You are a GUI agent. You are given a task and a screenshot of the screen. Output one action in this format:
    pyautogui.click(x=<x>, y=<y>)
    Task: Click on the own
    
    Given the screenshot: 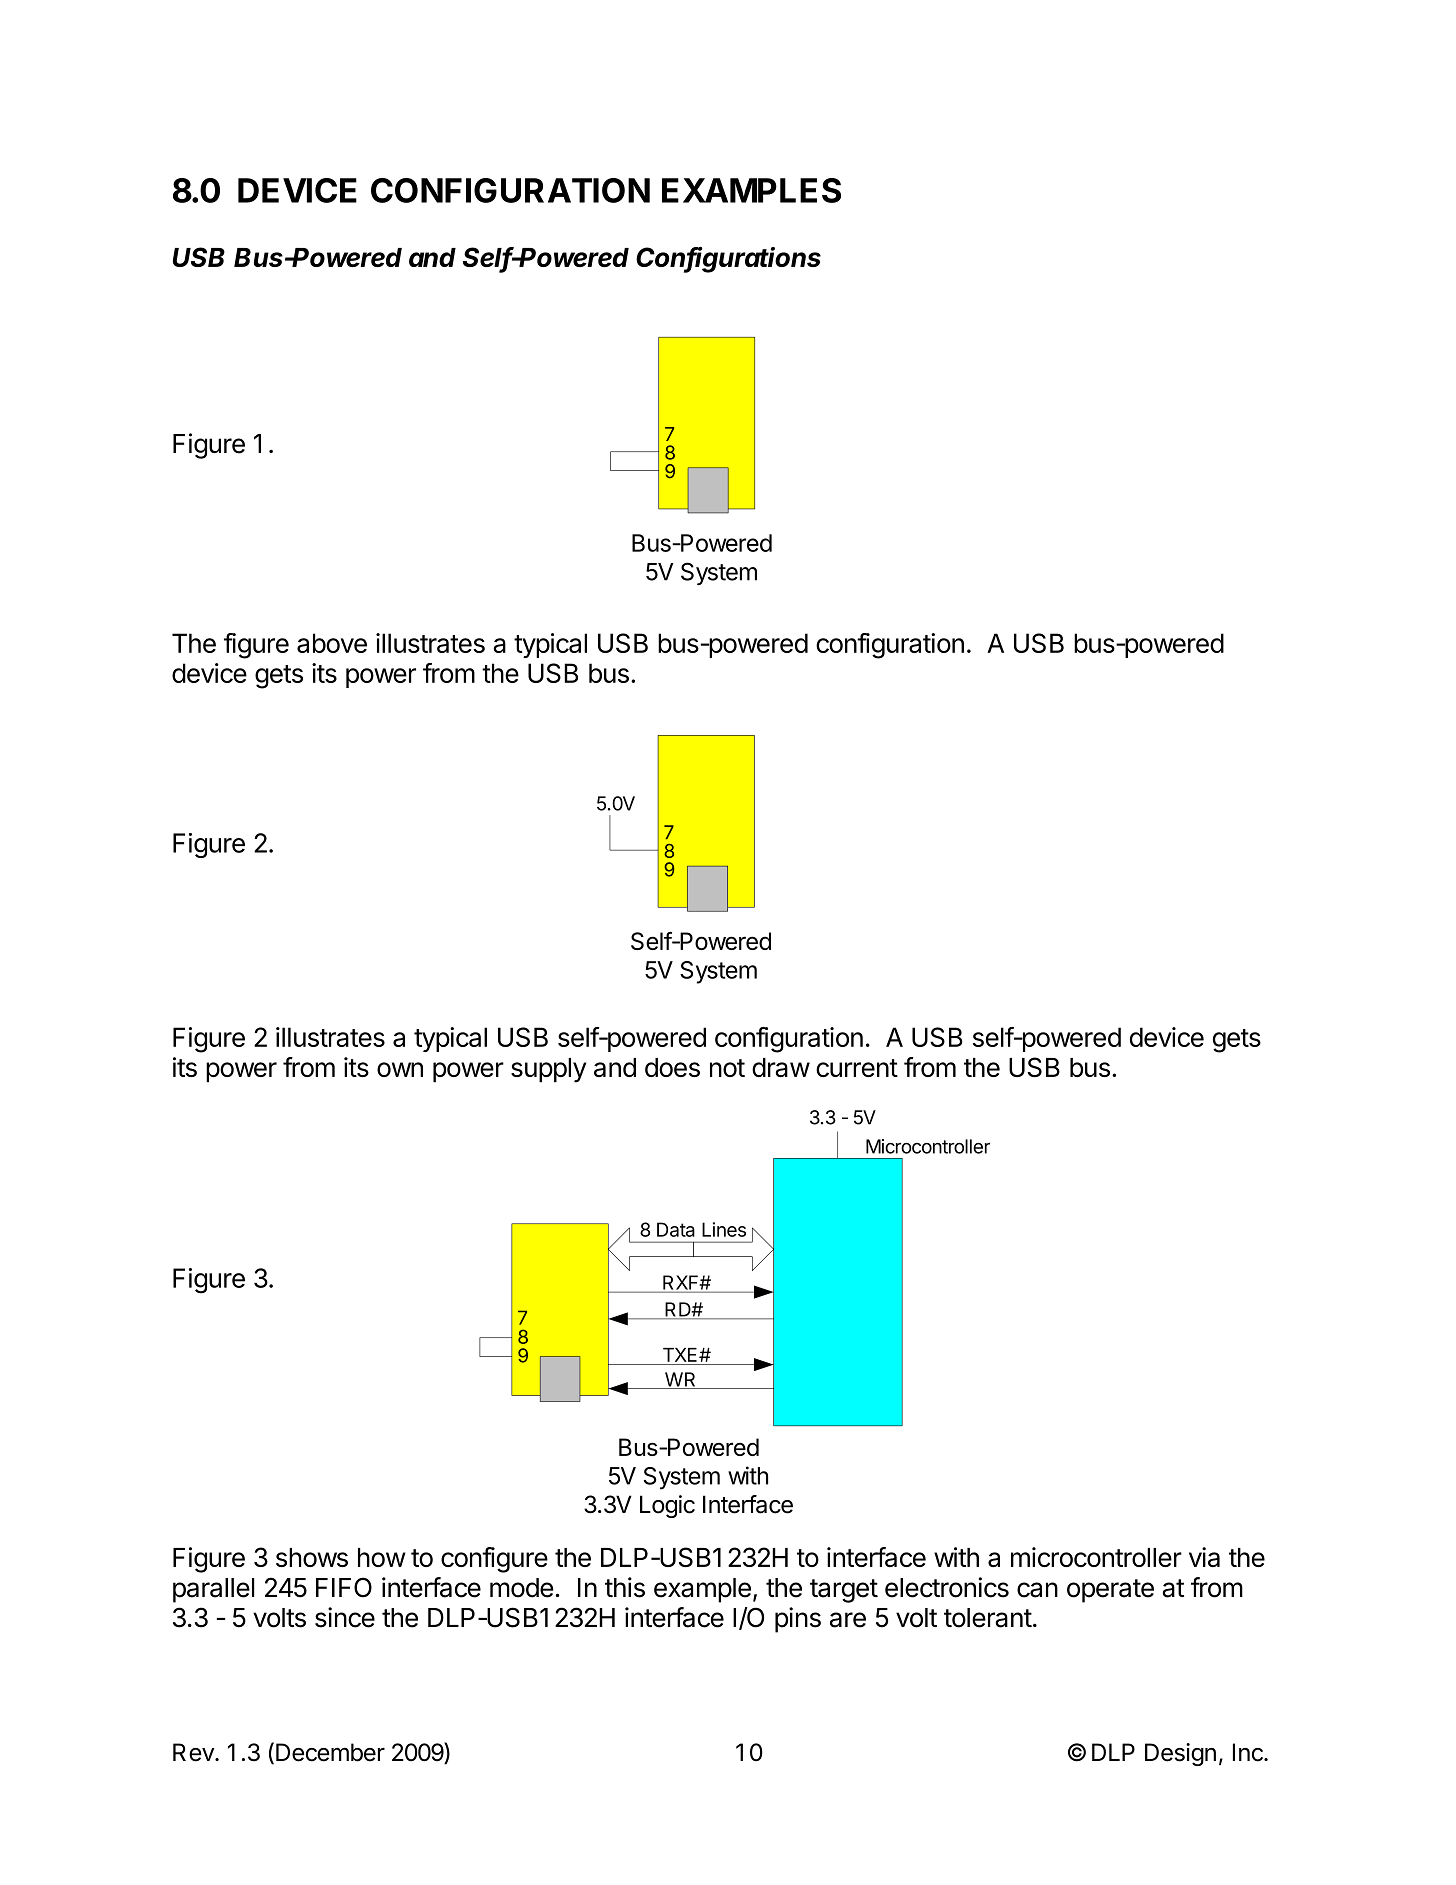 What is the action you would take?
    pyautogui.click(x=400, y=1069)
